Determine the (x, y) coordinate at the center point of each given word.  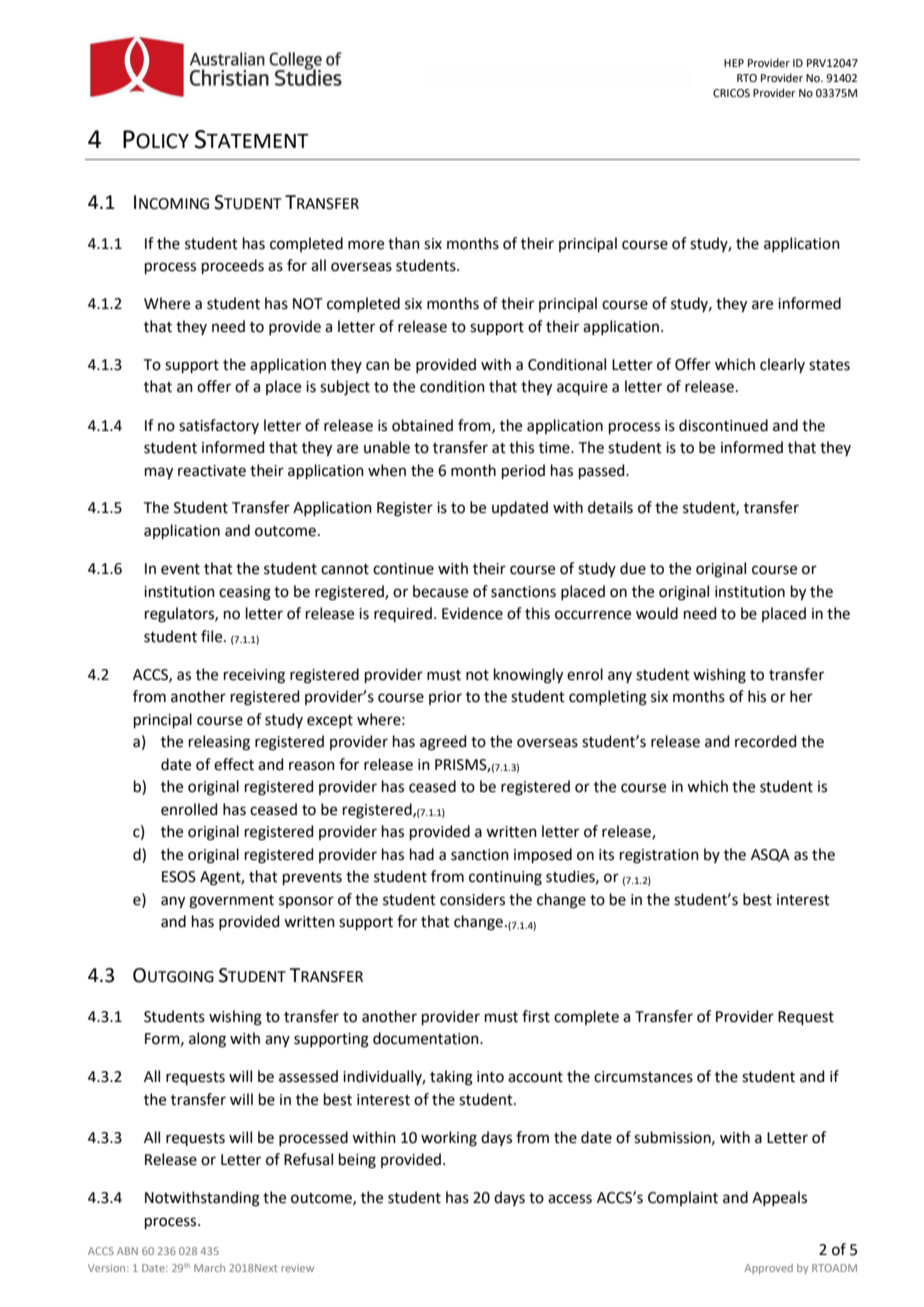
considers (472, 899)
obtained (422, 425)
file (213, 636)
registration (659, 856)
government (231, 902)
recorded (766, 741)
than (404, 243)
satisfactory (219, 426)
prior (445, 698)
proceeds (233, 266)
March (209, 1268)
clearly (782, 365)
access (570, 1199)
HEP (734, 63)
